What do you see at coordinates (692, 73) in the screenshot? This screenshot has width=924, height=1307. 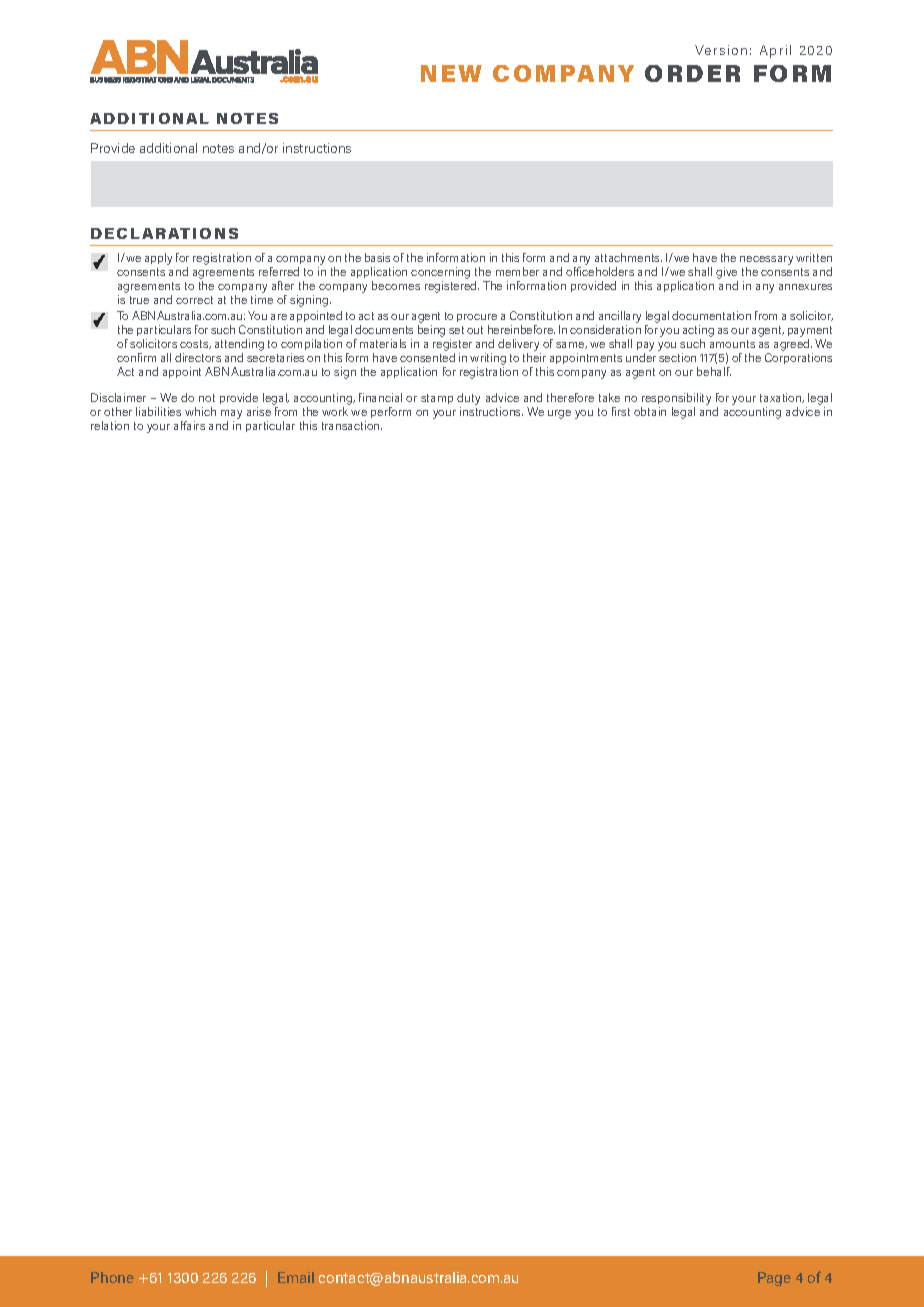 I see `ORDER` at bounding box center [692, 73].
